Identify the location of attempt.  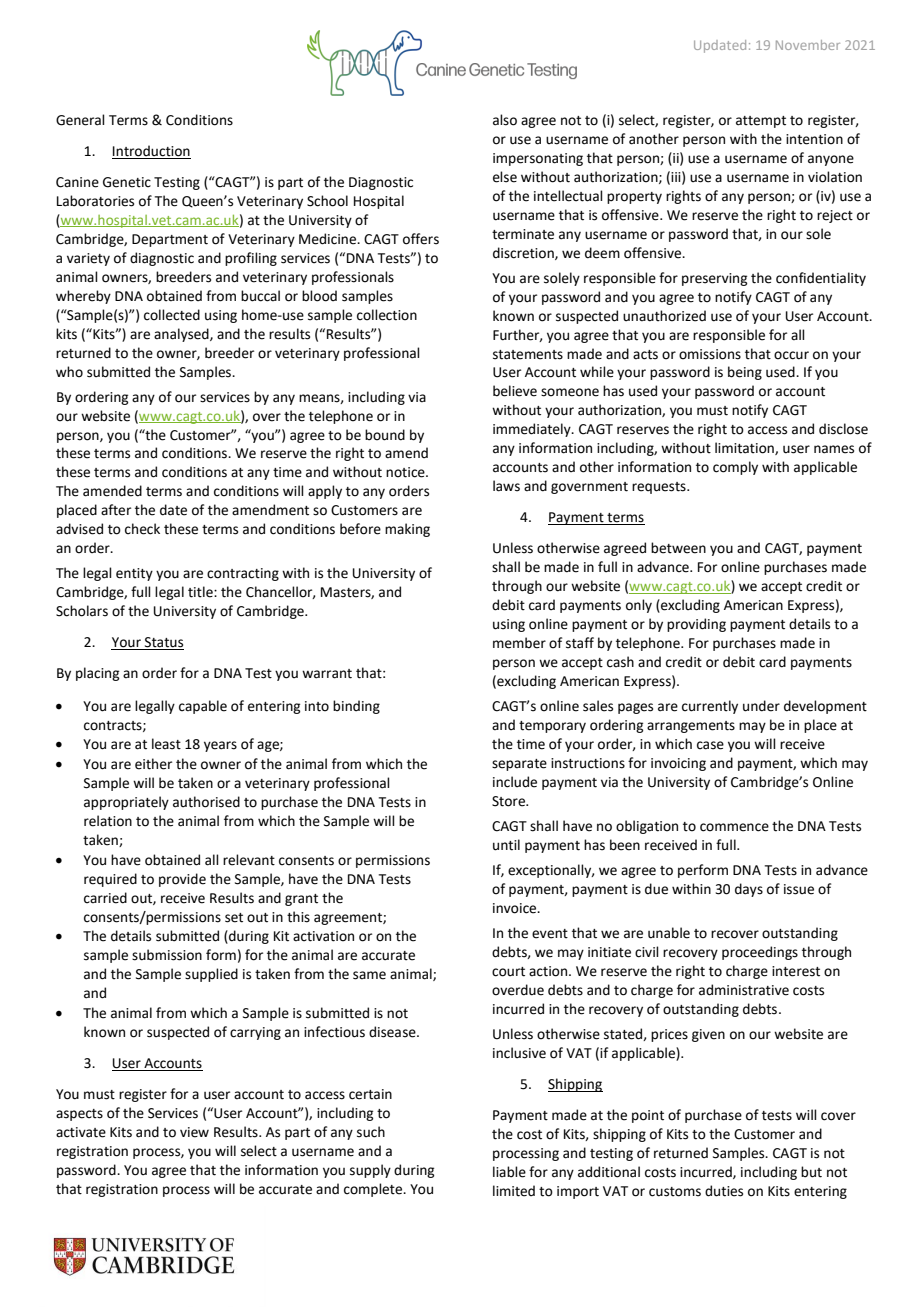
(761, 122).
